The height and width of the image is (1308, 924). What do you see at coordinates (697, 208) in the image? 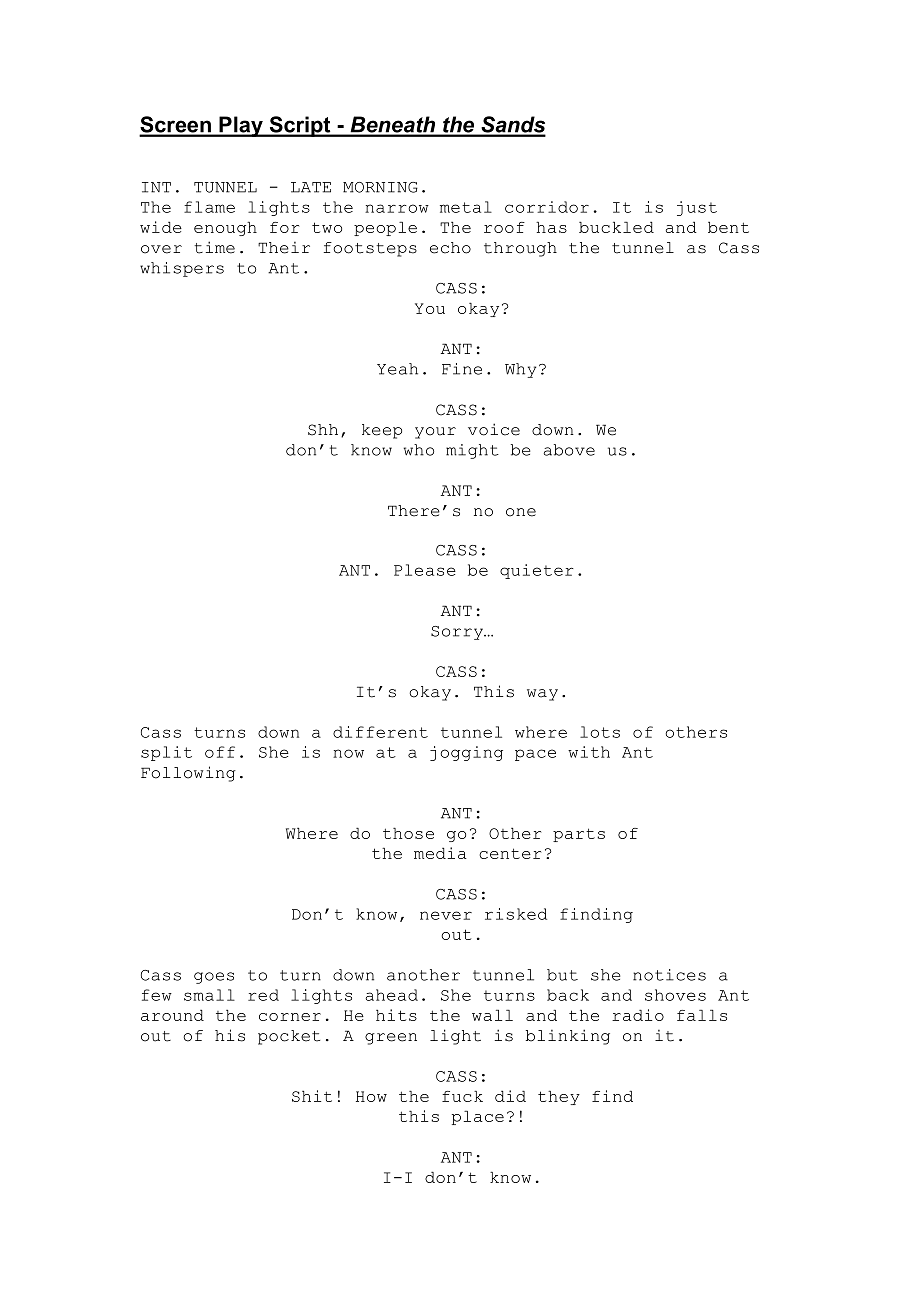
I see `just` at bounding box center [697, 208].
